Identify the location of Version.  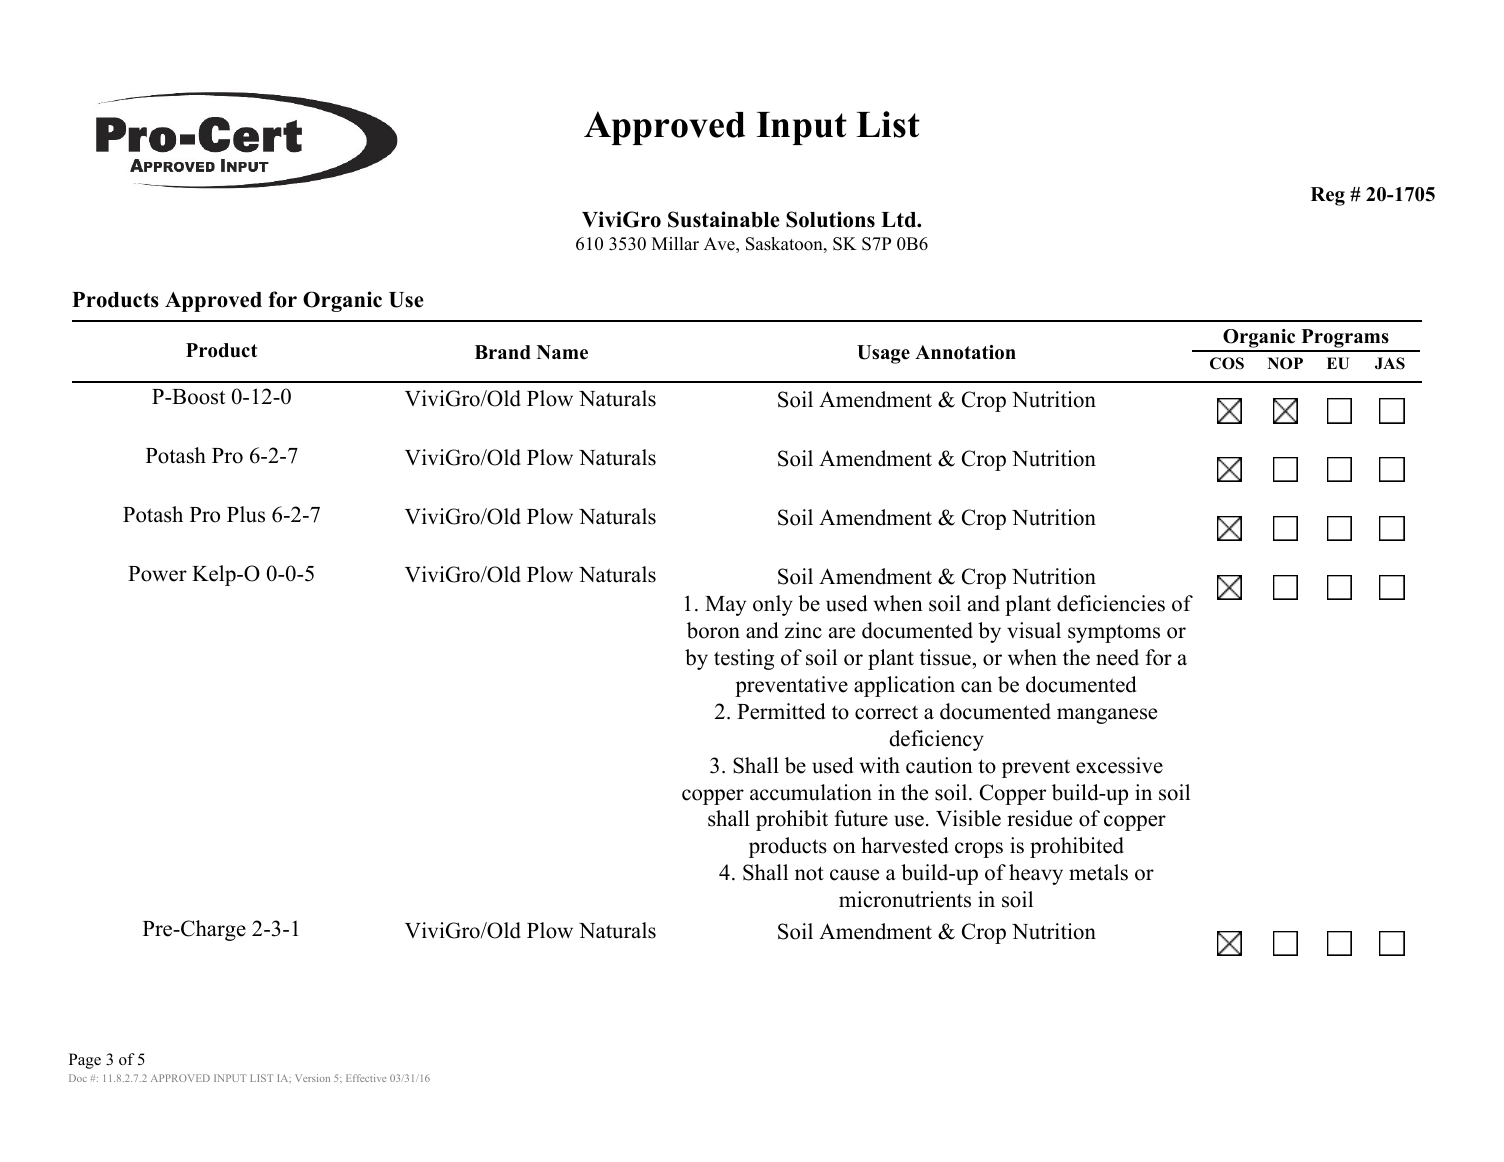
(312, 1078).
